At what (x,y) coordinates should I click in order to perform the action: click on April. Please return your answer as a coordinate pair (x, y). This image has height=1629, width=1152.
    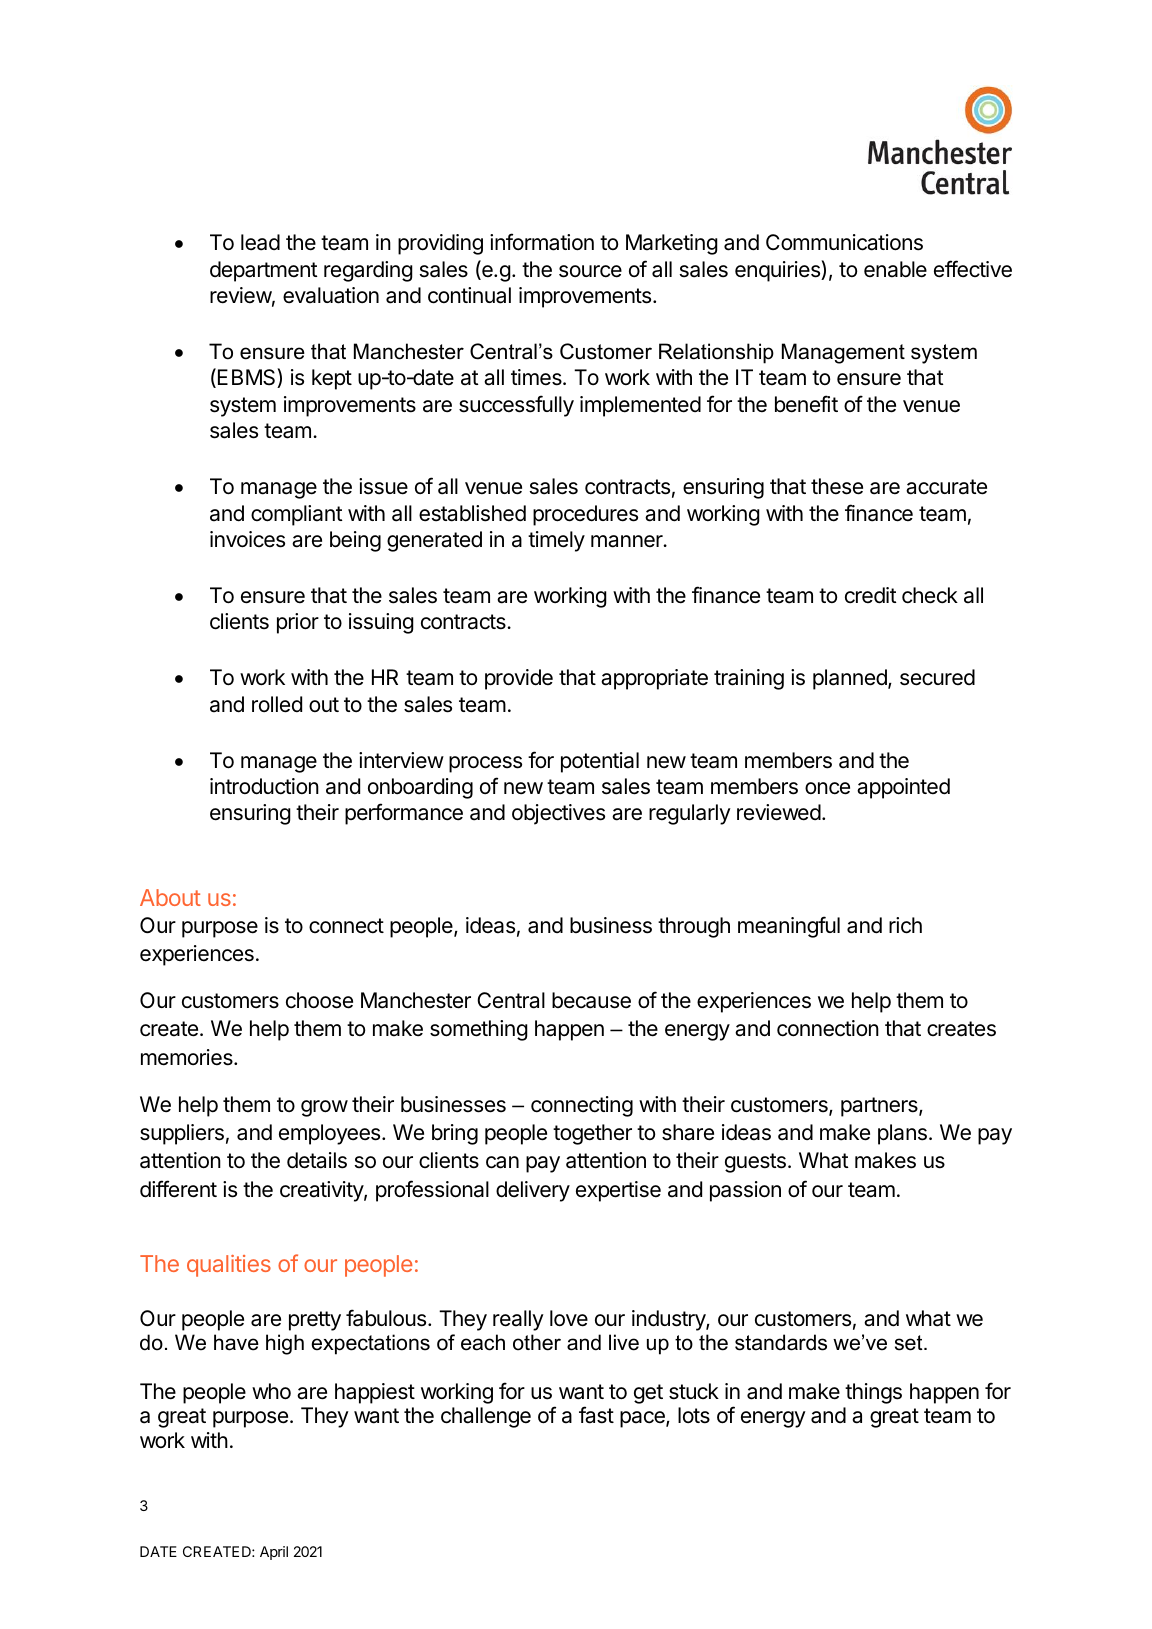
    Looking at the image, I should click on (274, 1553).
